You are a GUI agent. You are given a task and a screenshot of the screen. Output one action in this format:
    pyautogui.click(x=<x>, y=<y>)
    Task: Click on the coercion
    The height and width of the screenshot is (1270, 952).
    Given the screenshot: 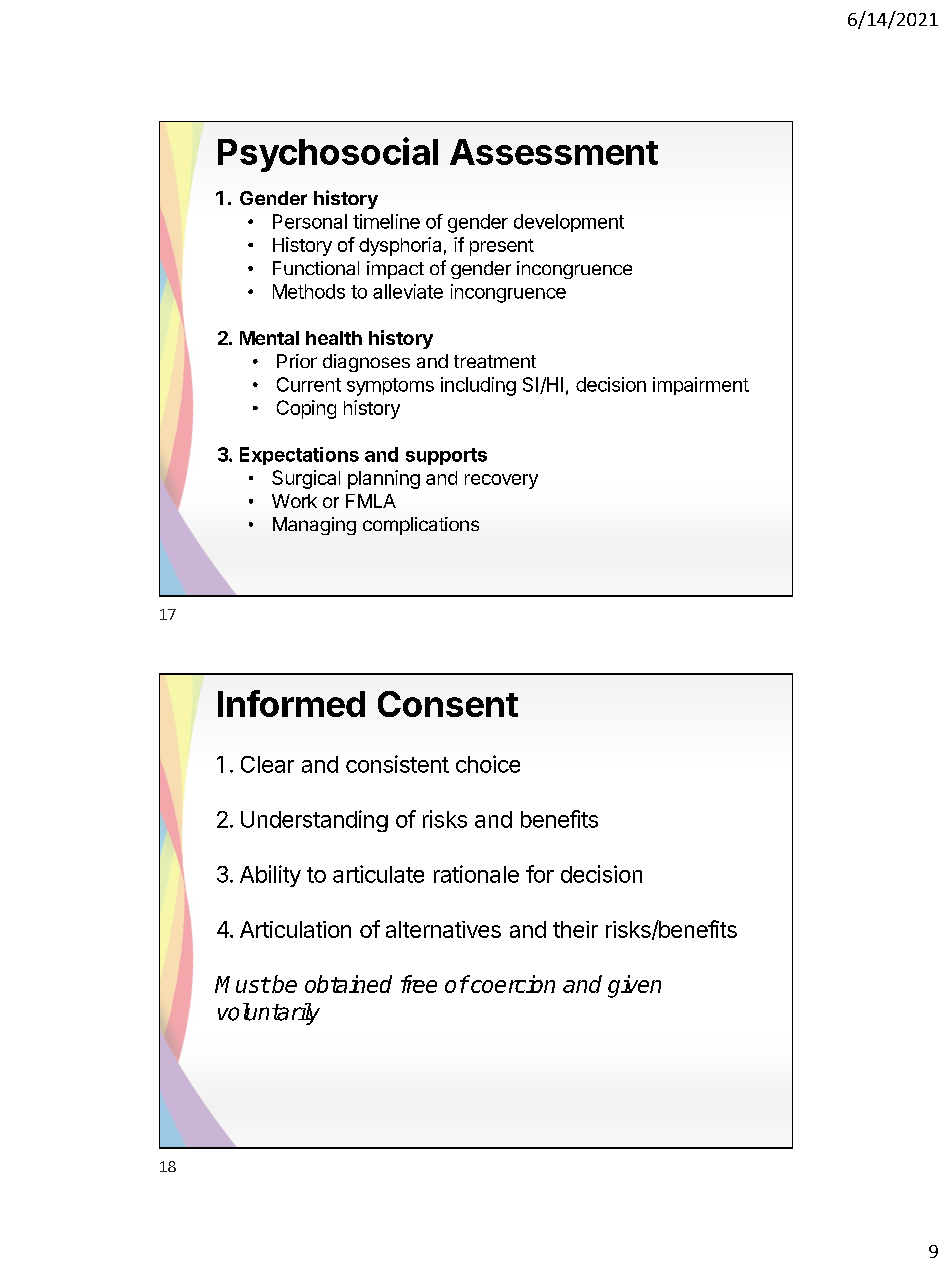 What is the action you would take?
    pyautogui.click(x=512, y=984)
